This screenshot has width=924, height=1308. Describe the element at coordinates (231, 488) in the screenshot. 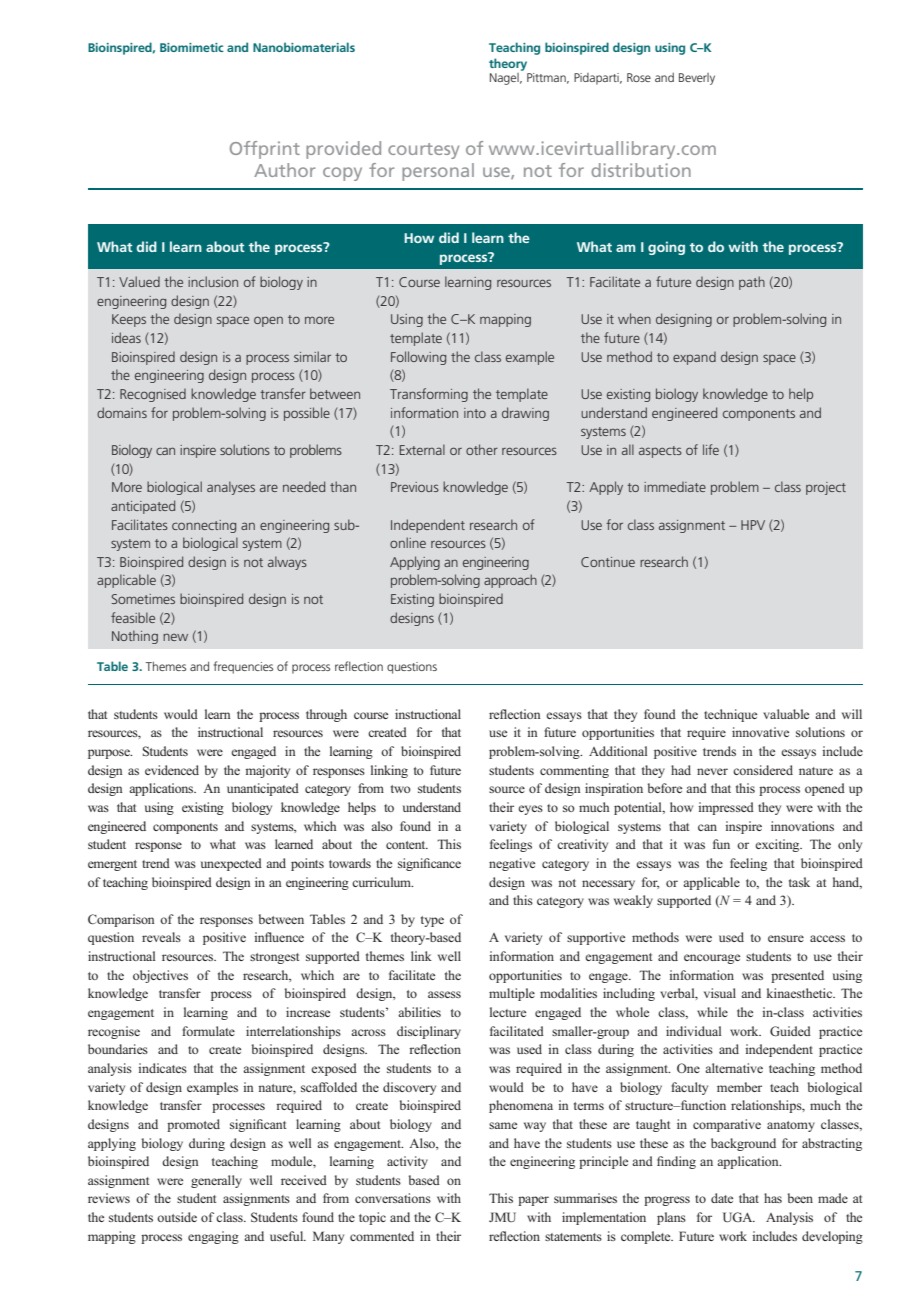

I see `analyses` at that location.
